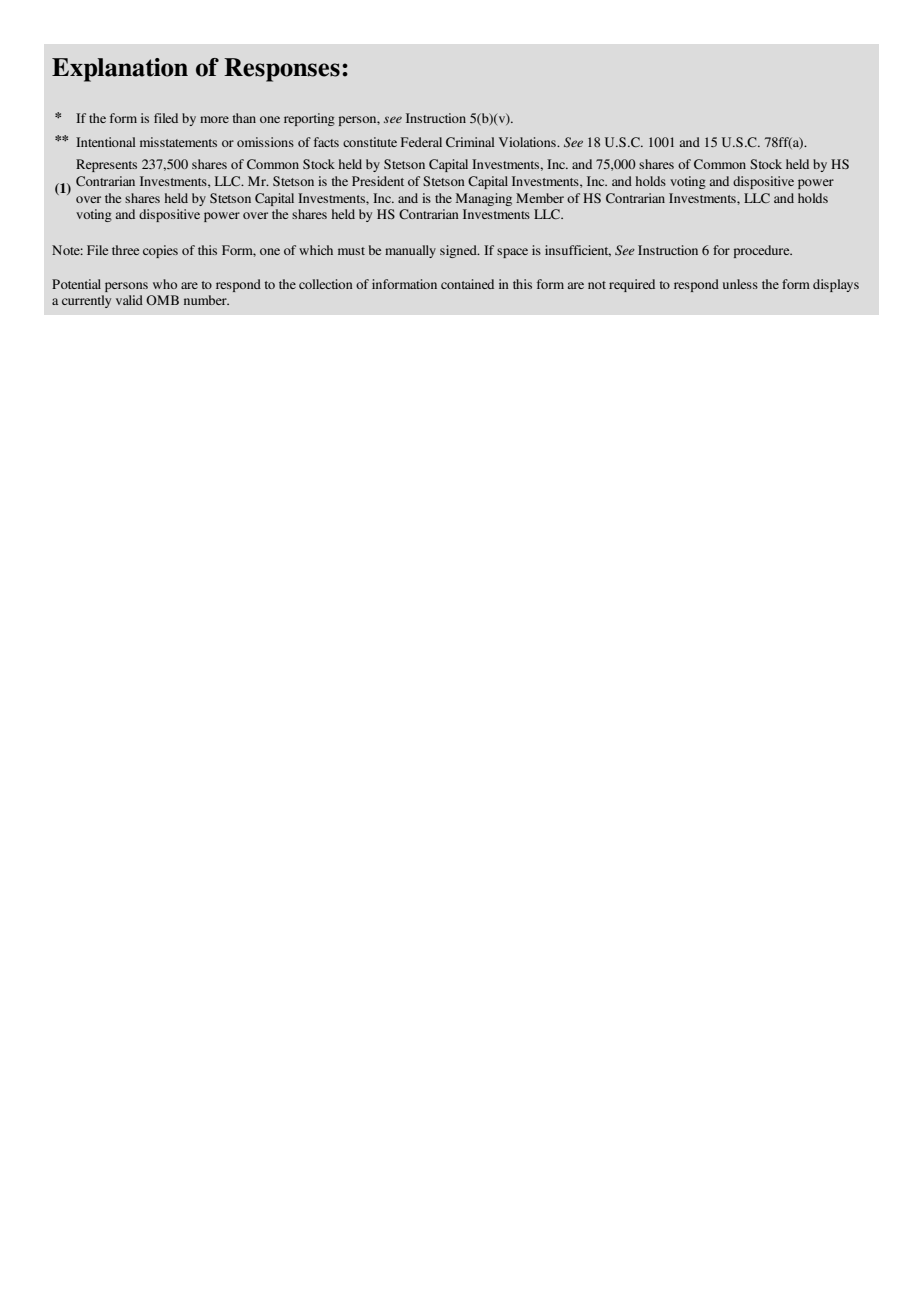 The image size is (924, 1308). Describe the element at coordinates (125, 250) in the image. I see `three` at that location.
